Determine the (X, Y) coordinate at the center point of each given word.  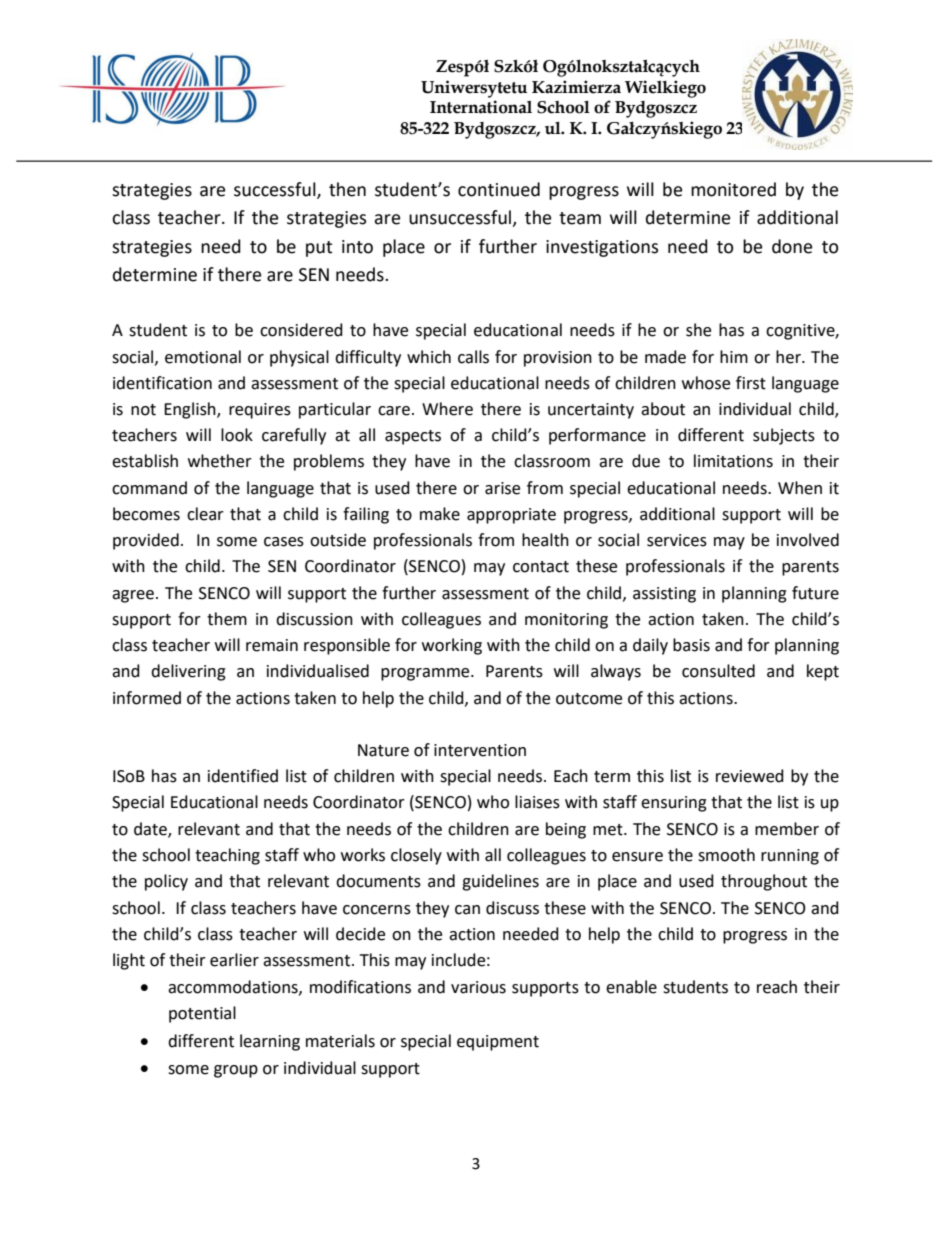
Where (447, 409)
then (347, 189)
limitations (733, 461)
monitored (733, 189)
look (237, 435)
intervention (480, 750)
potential (202, 1014)
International (481, 107)
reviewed (750, 776)
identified (243, 776)
